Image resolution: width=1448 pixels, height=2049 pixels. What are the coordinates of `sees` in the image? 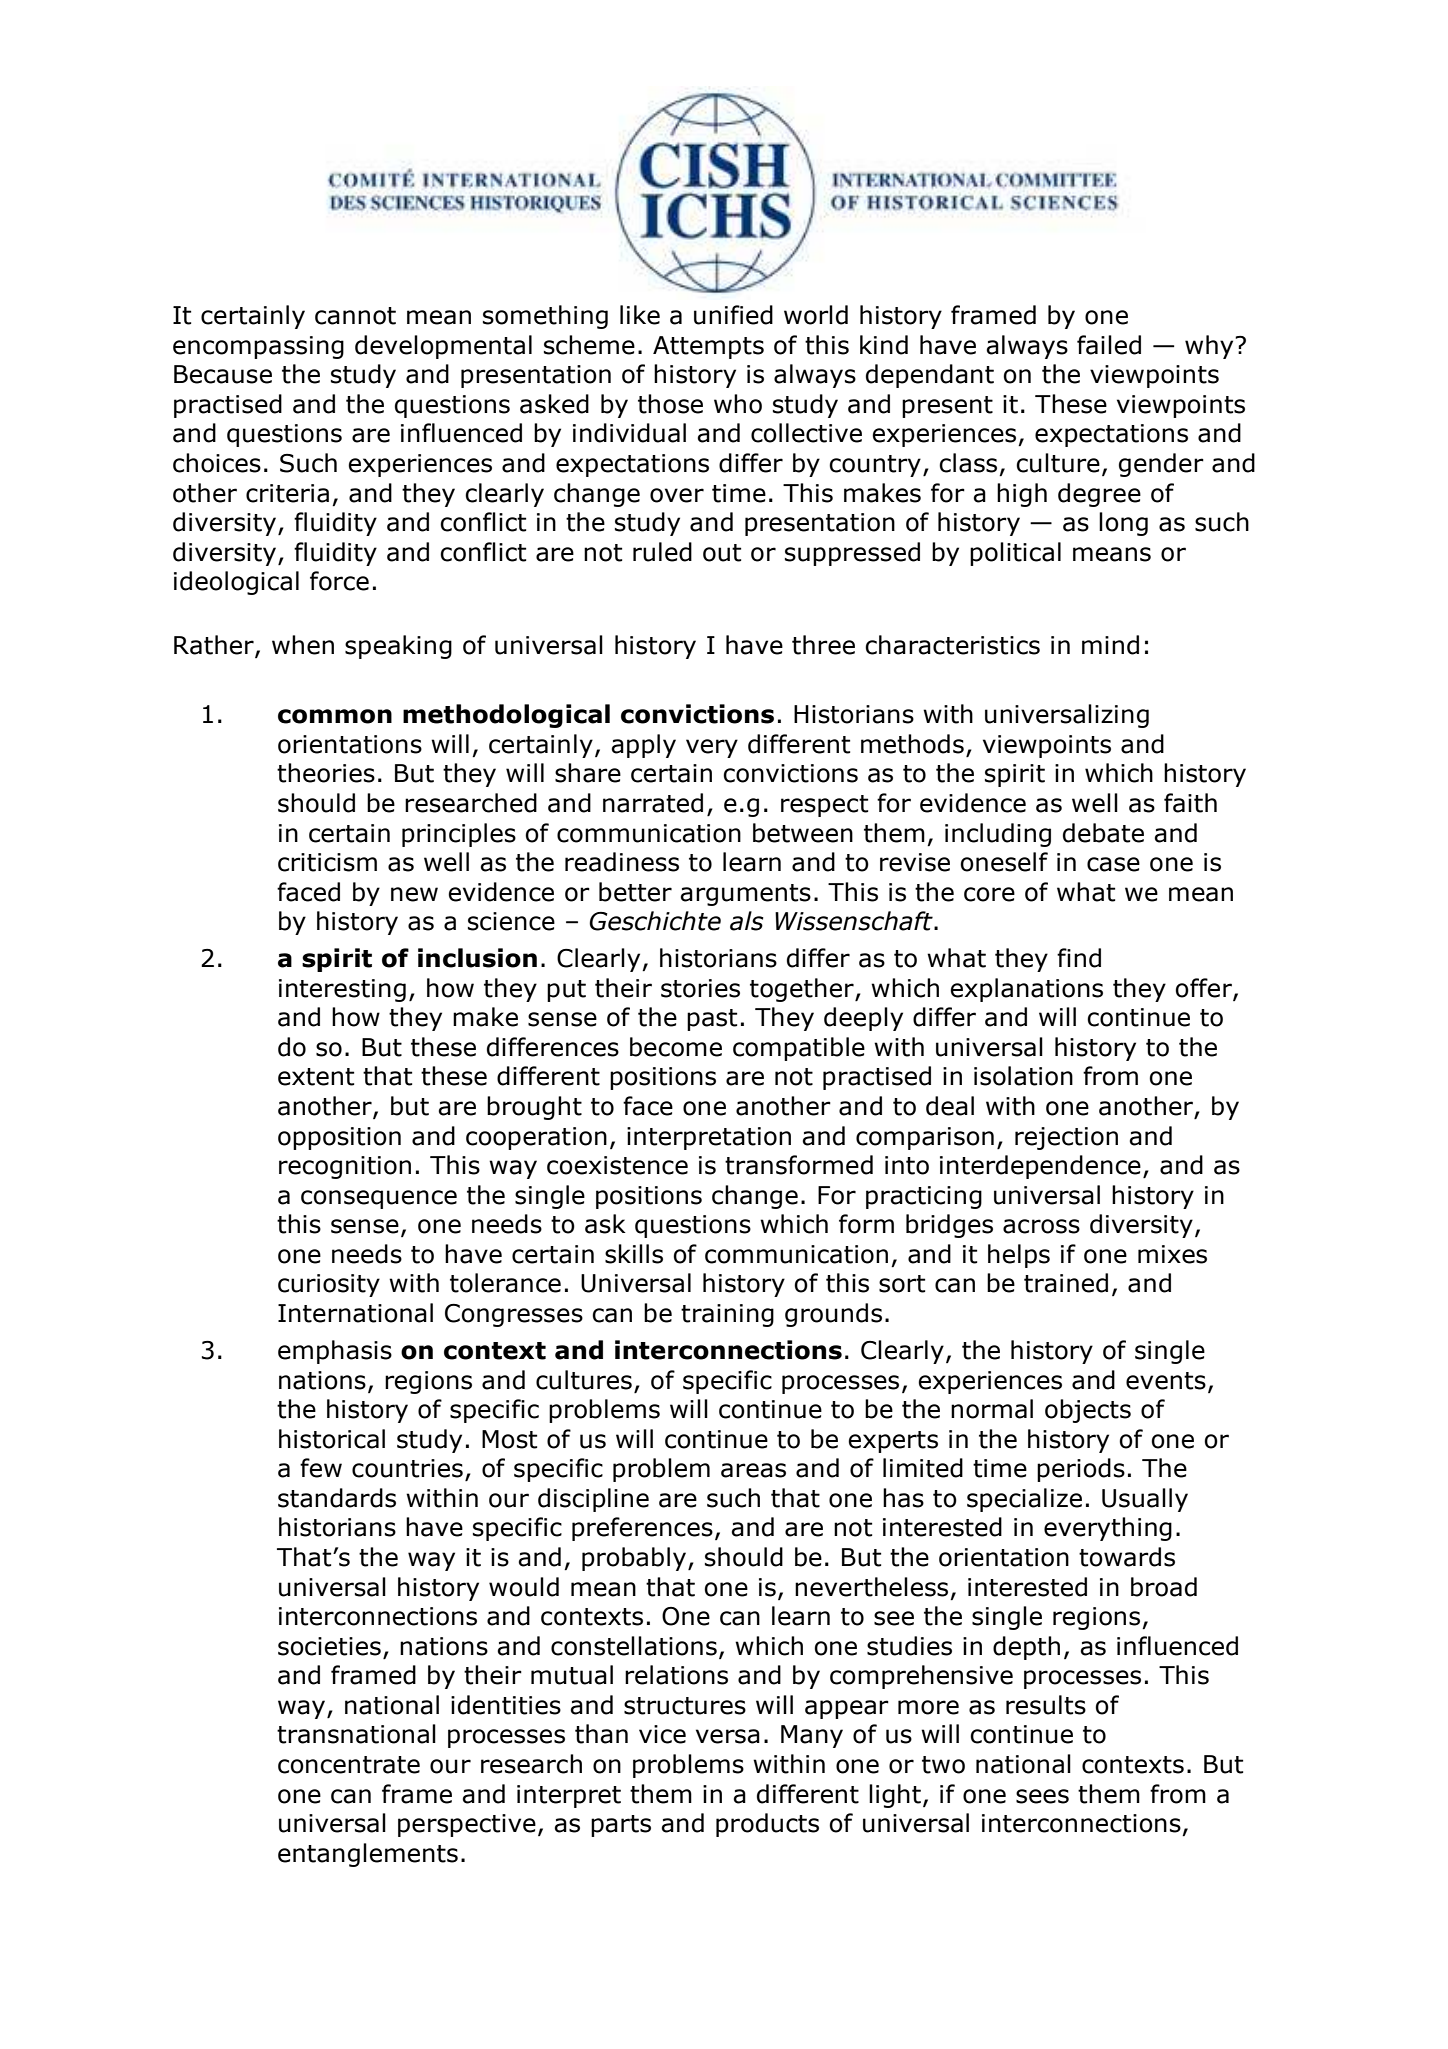 It's located at (1042, 1796).
